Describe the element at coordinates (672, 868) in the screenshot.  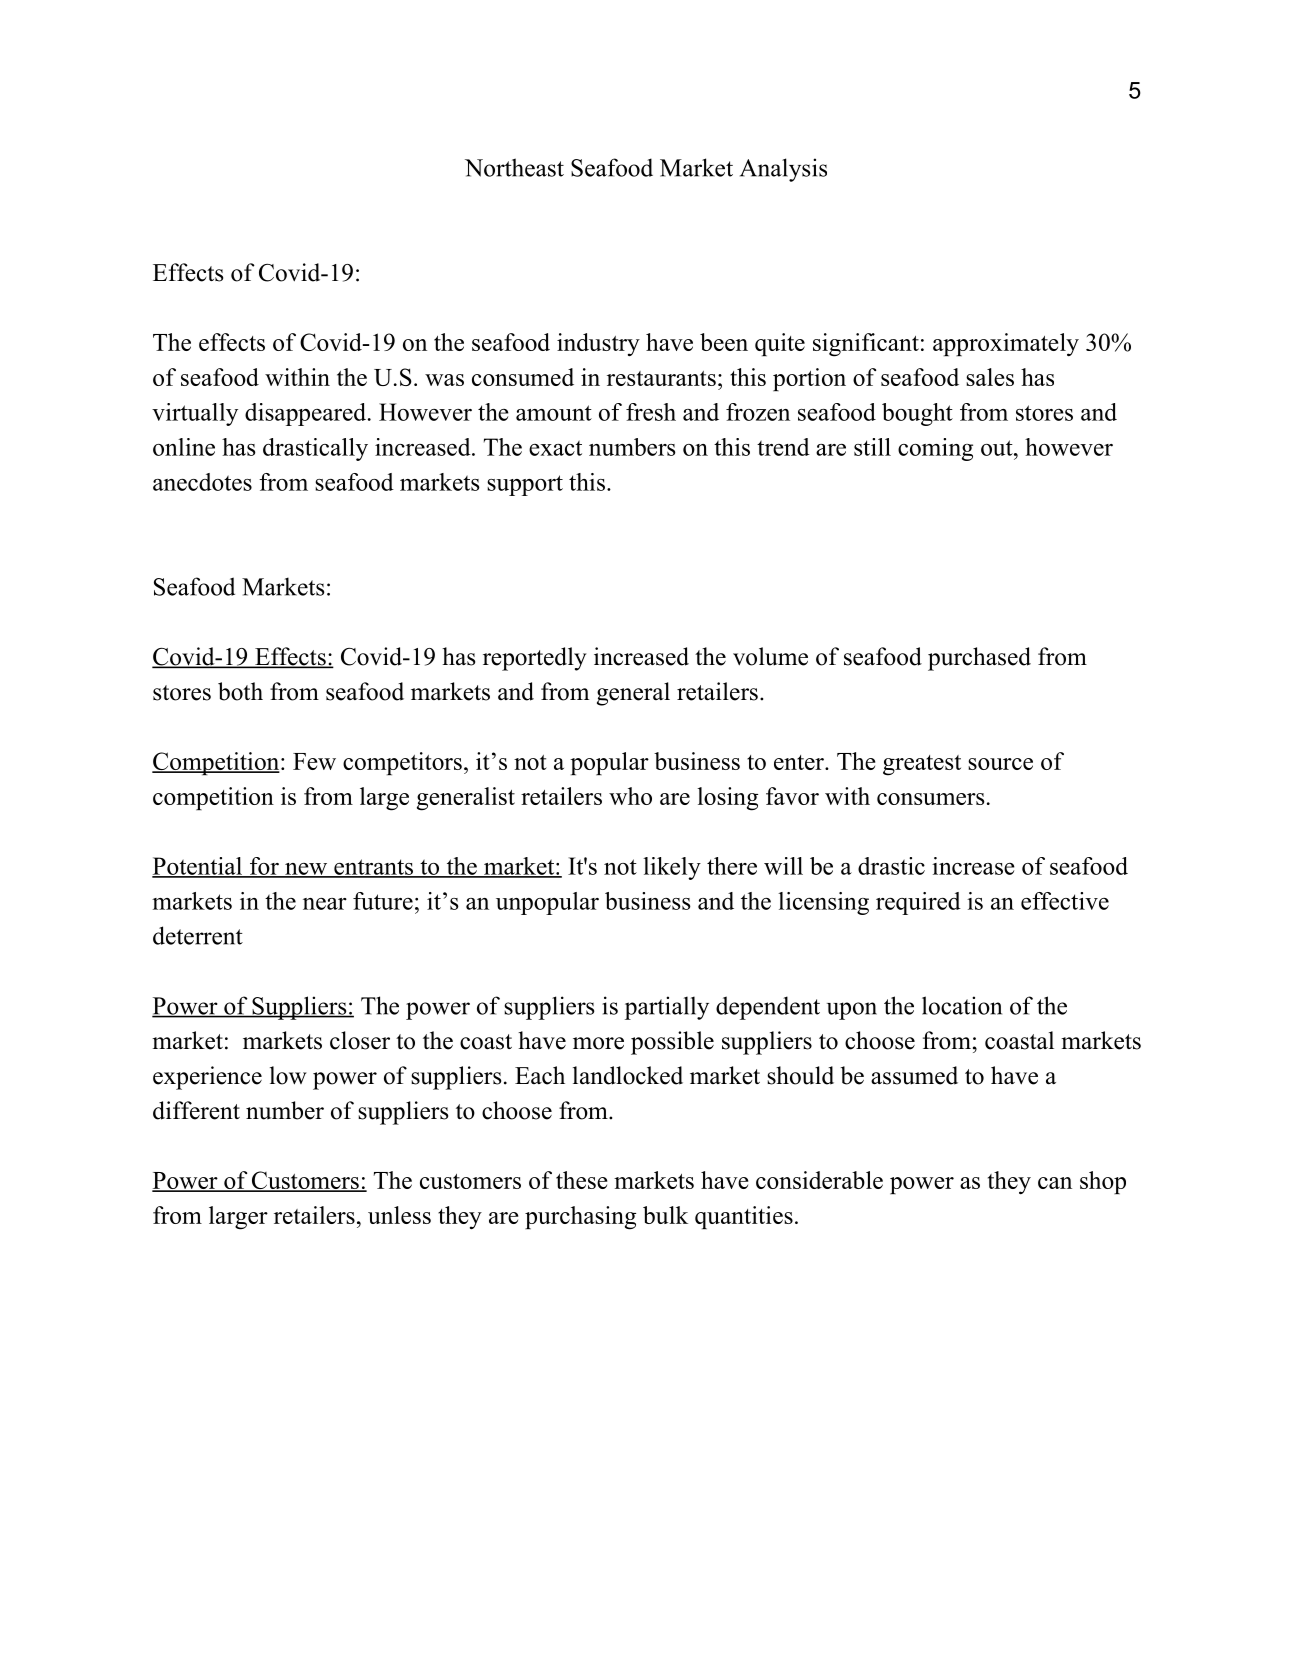
I see `likely` at that location.
